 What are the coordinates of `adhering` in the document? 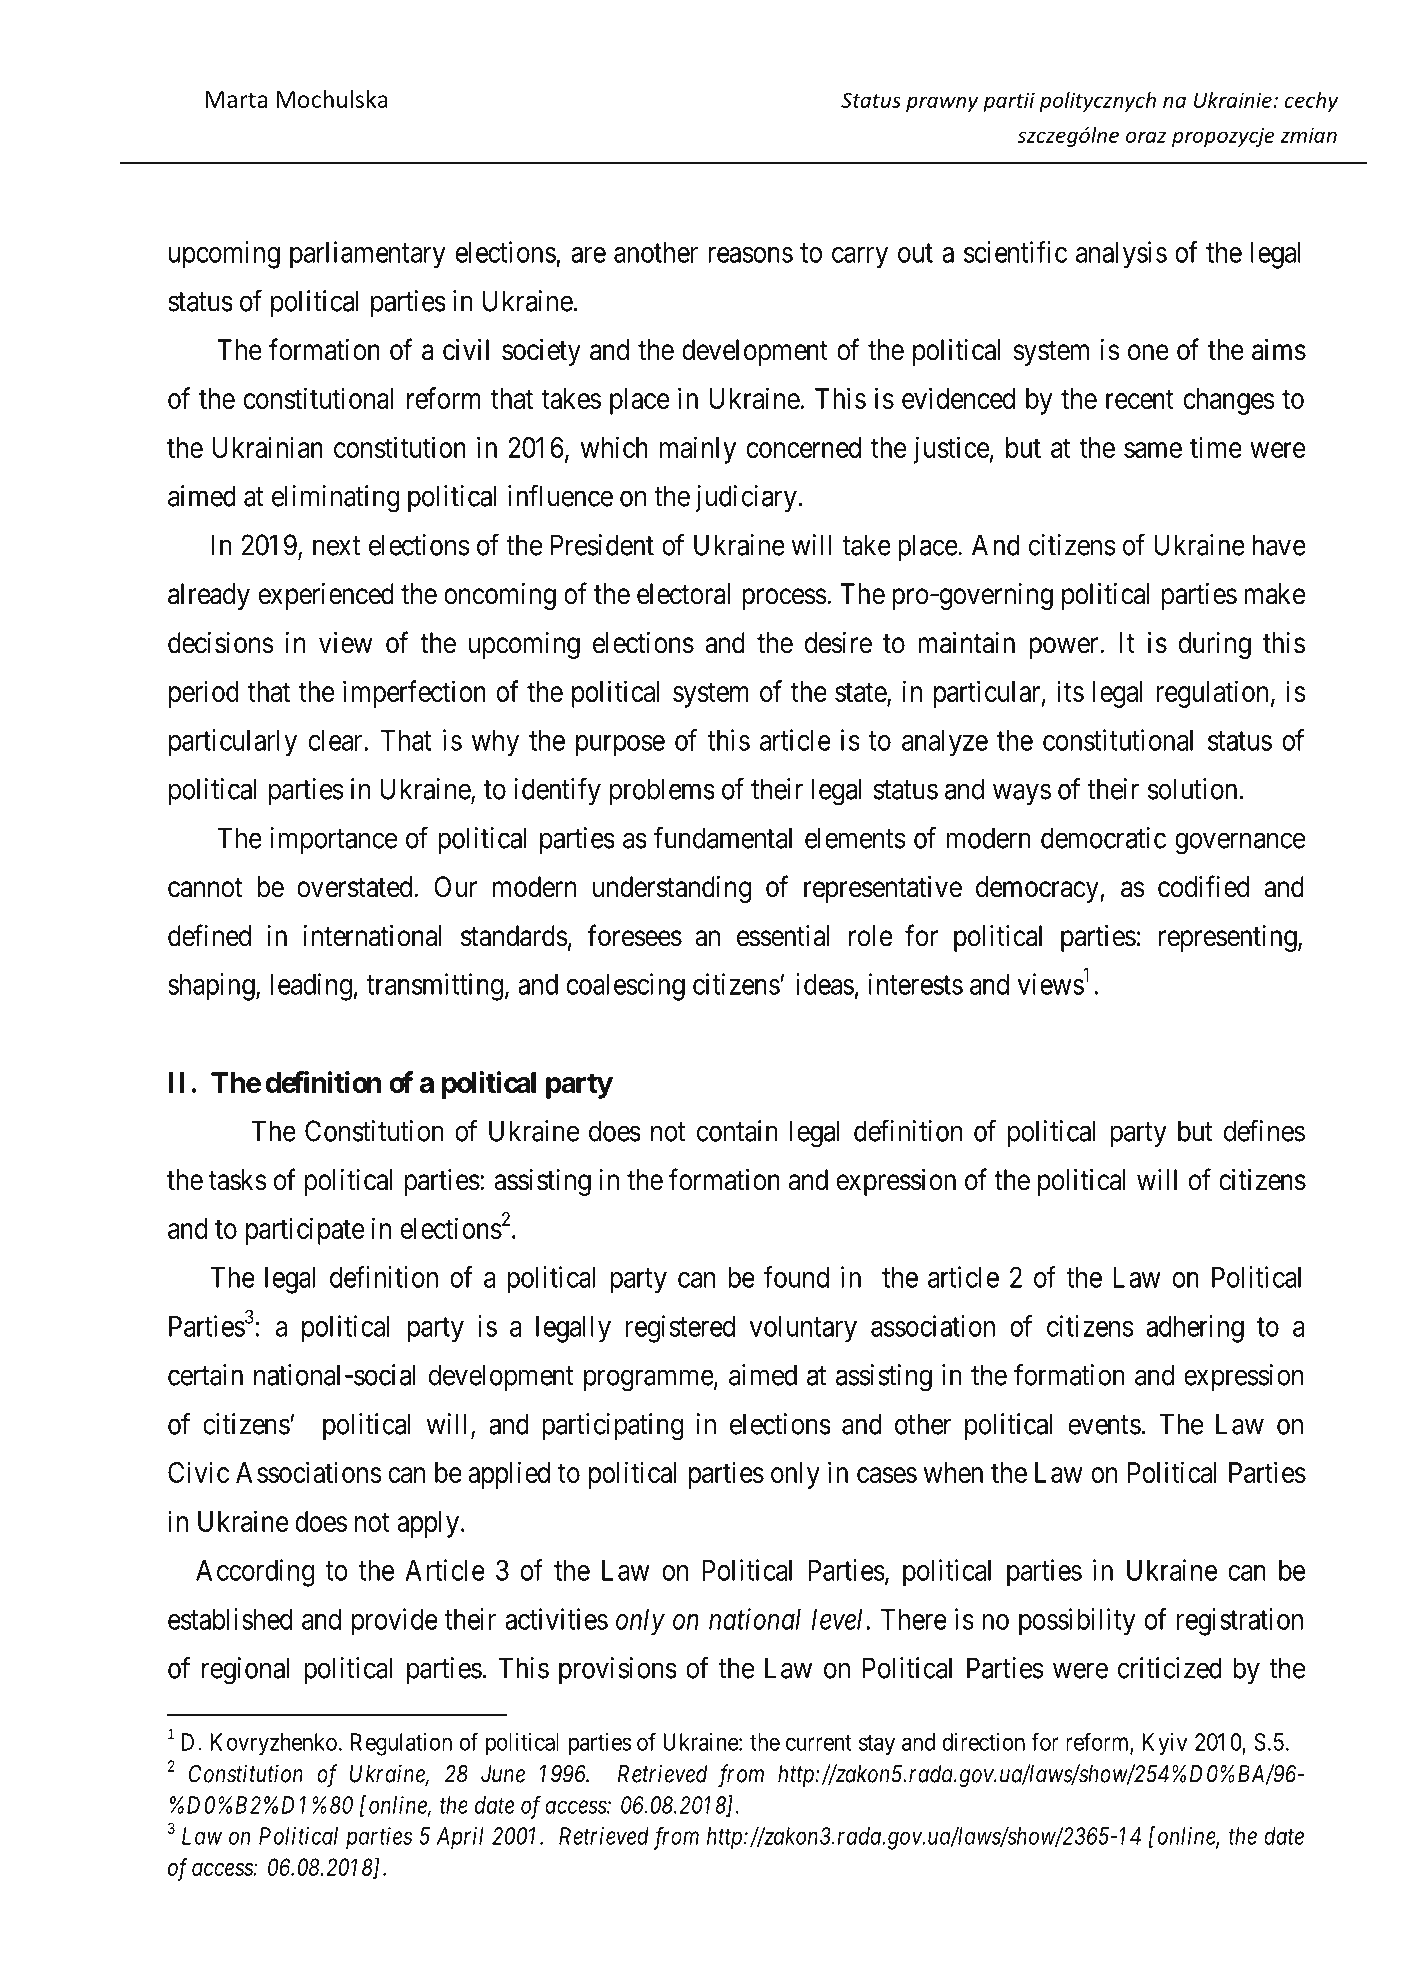 It's located at (1195, 1329).
